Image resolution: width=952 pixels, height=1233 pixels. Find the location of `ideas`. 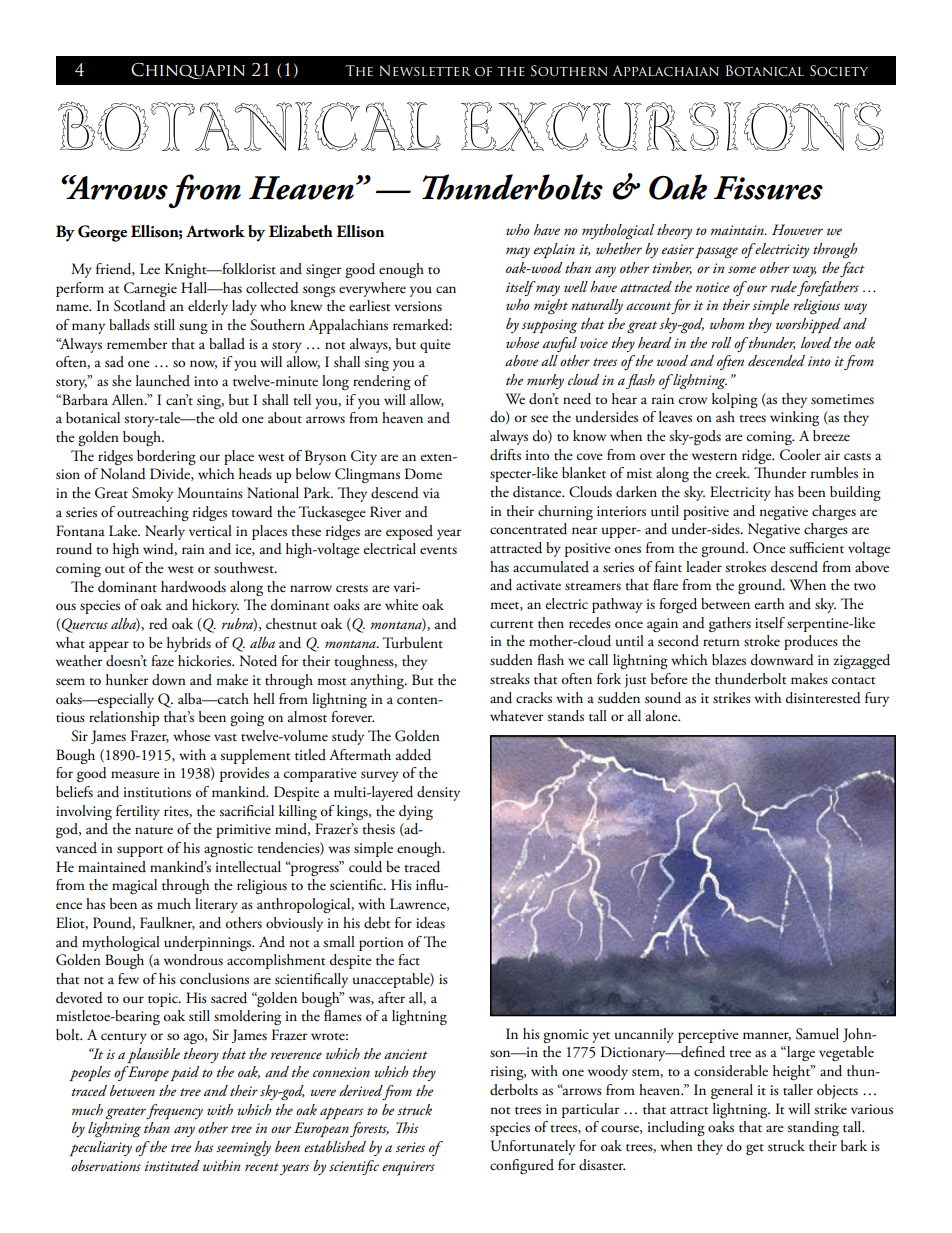

ideas is located at coordinates (430, 923).
